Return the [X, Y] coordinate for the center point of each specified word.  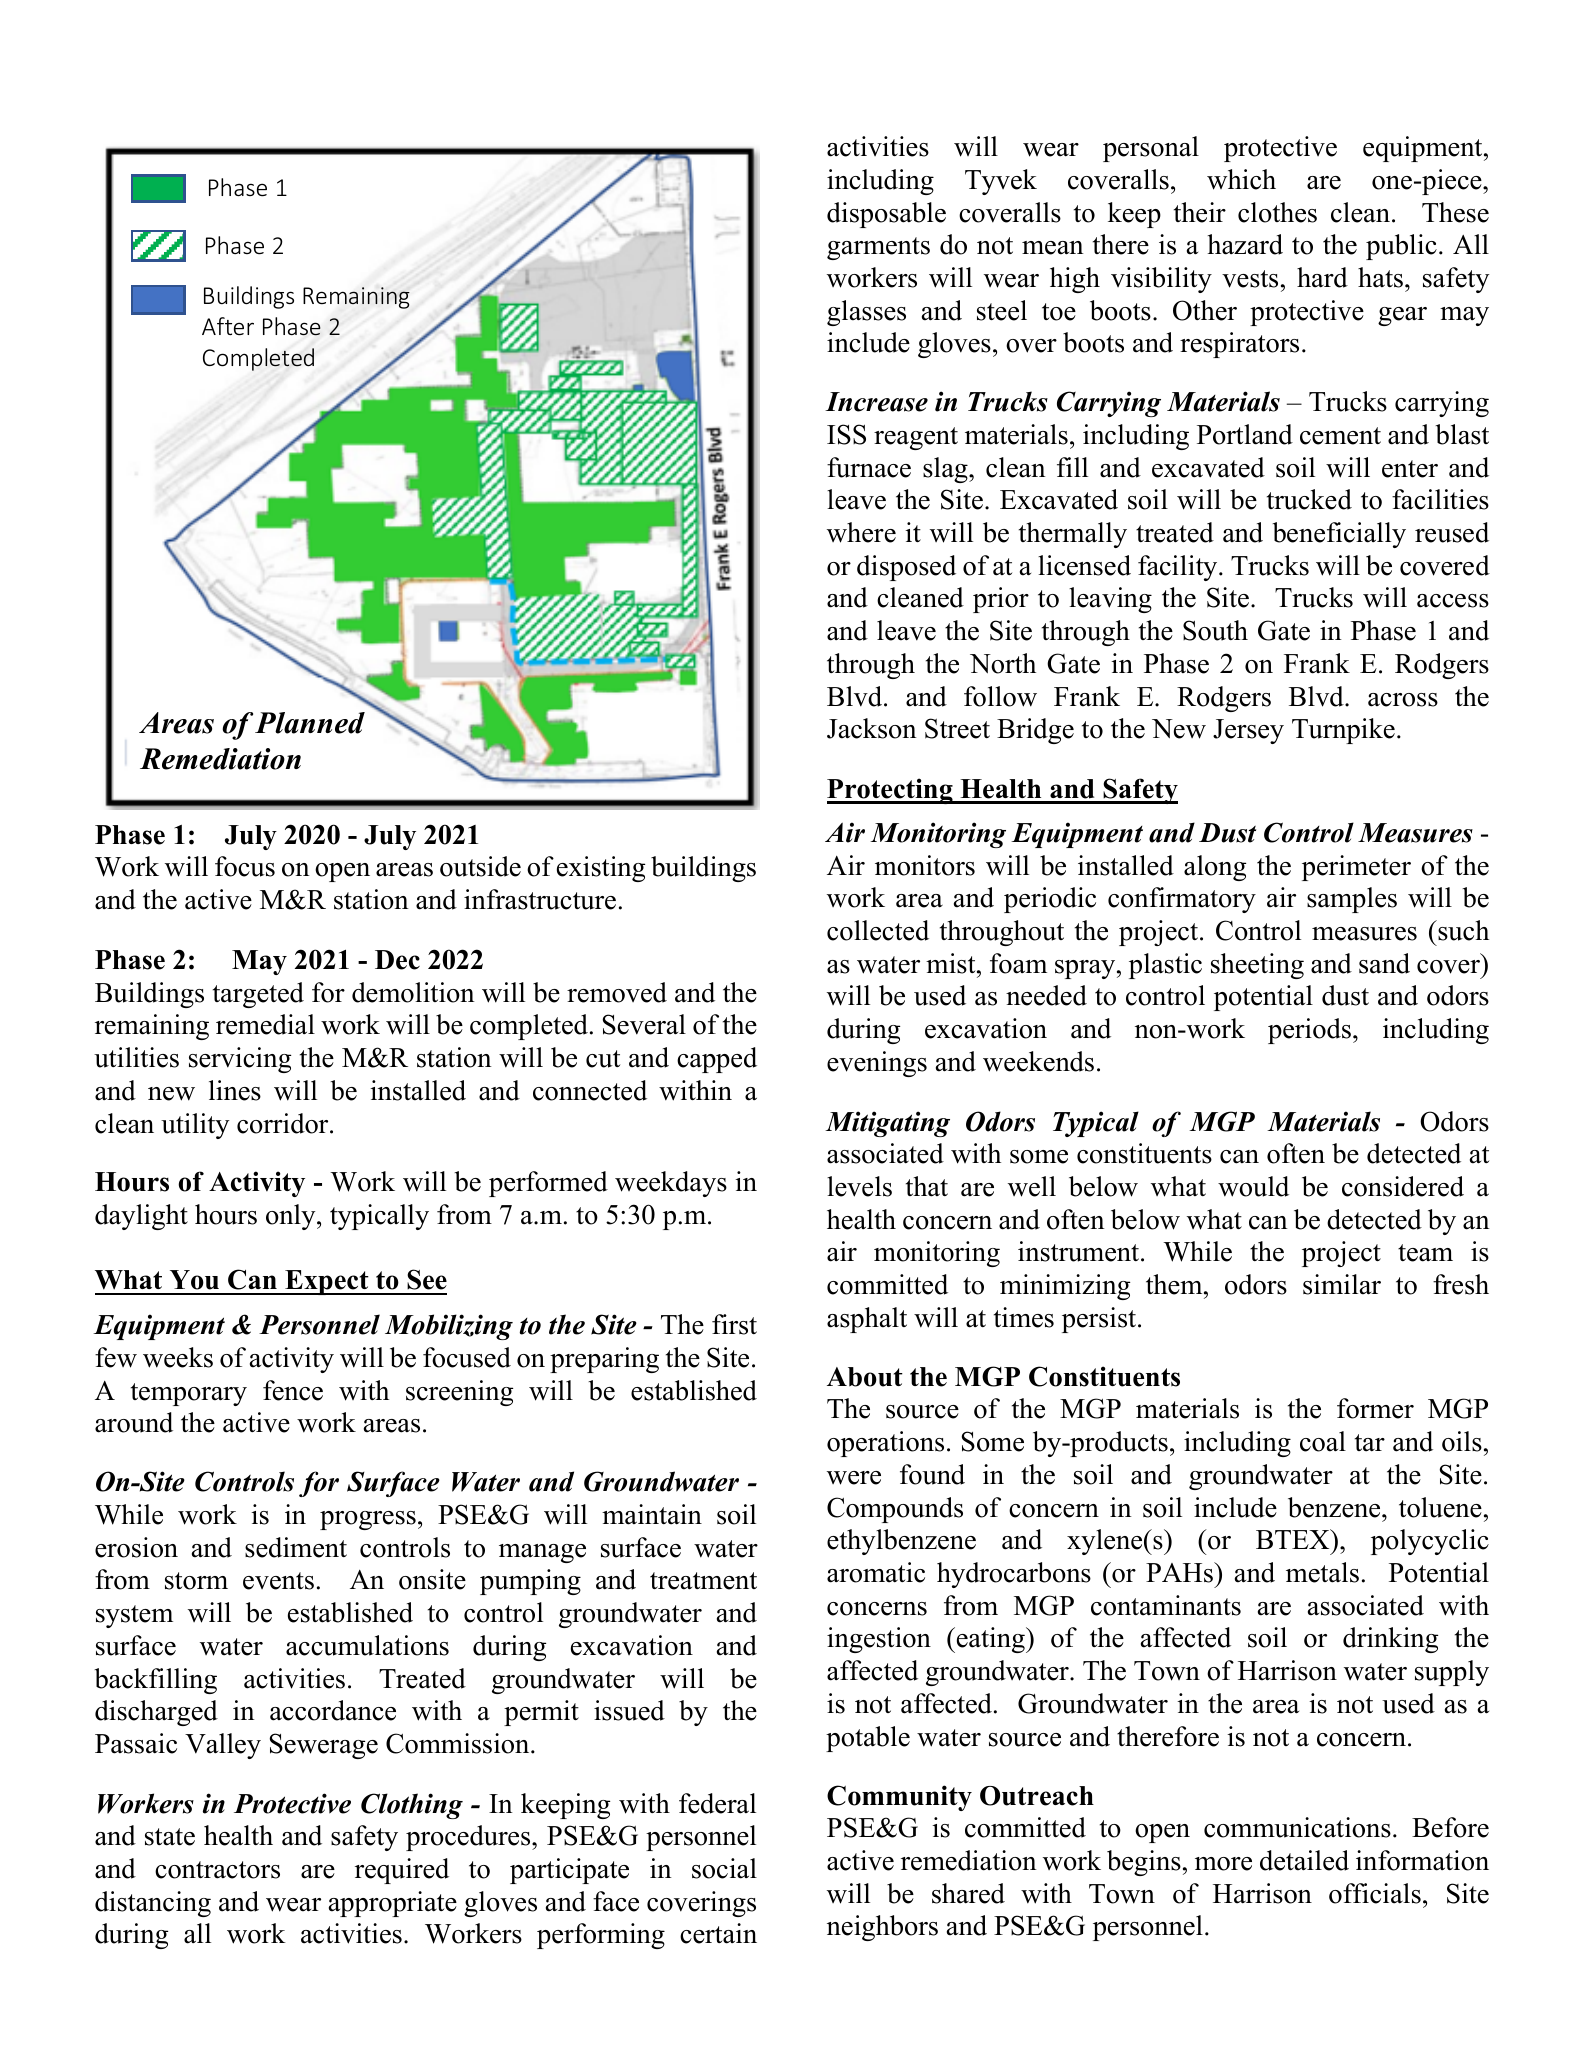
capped [717, 1060]
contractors [217, 1870]
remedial [265, 1024]
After [228, 326]
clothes [1277, 212]
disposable [886, 215]
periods [1309, 1031]
